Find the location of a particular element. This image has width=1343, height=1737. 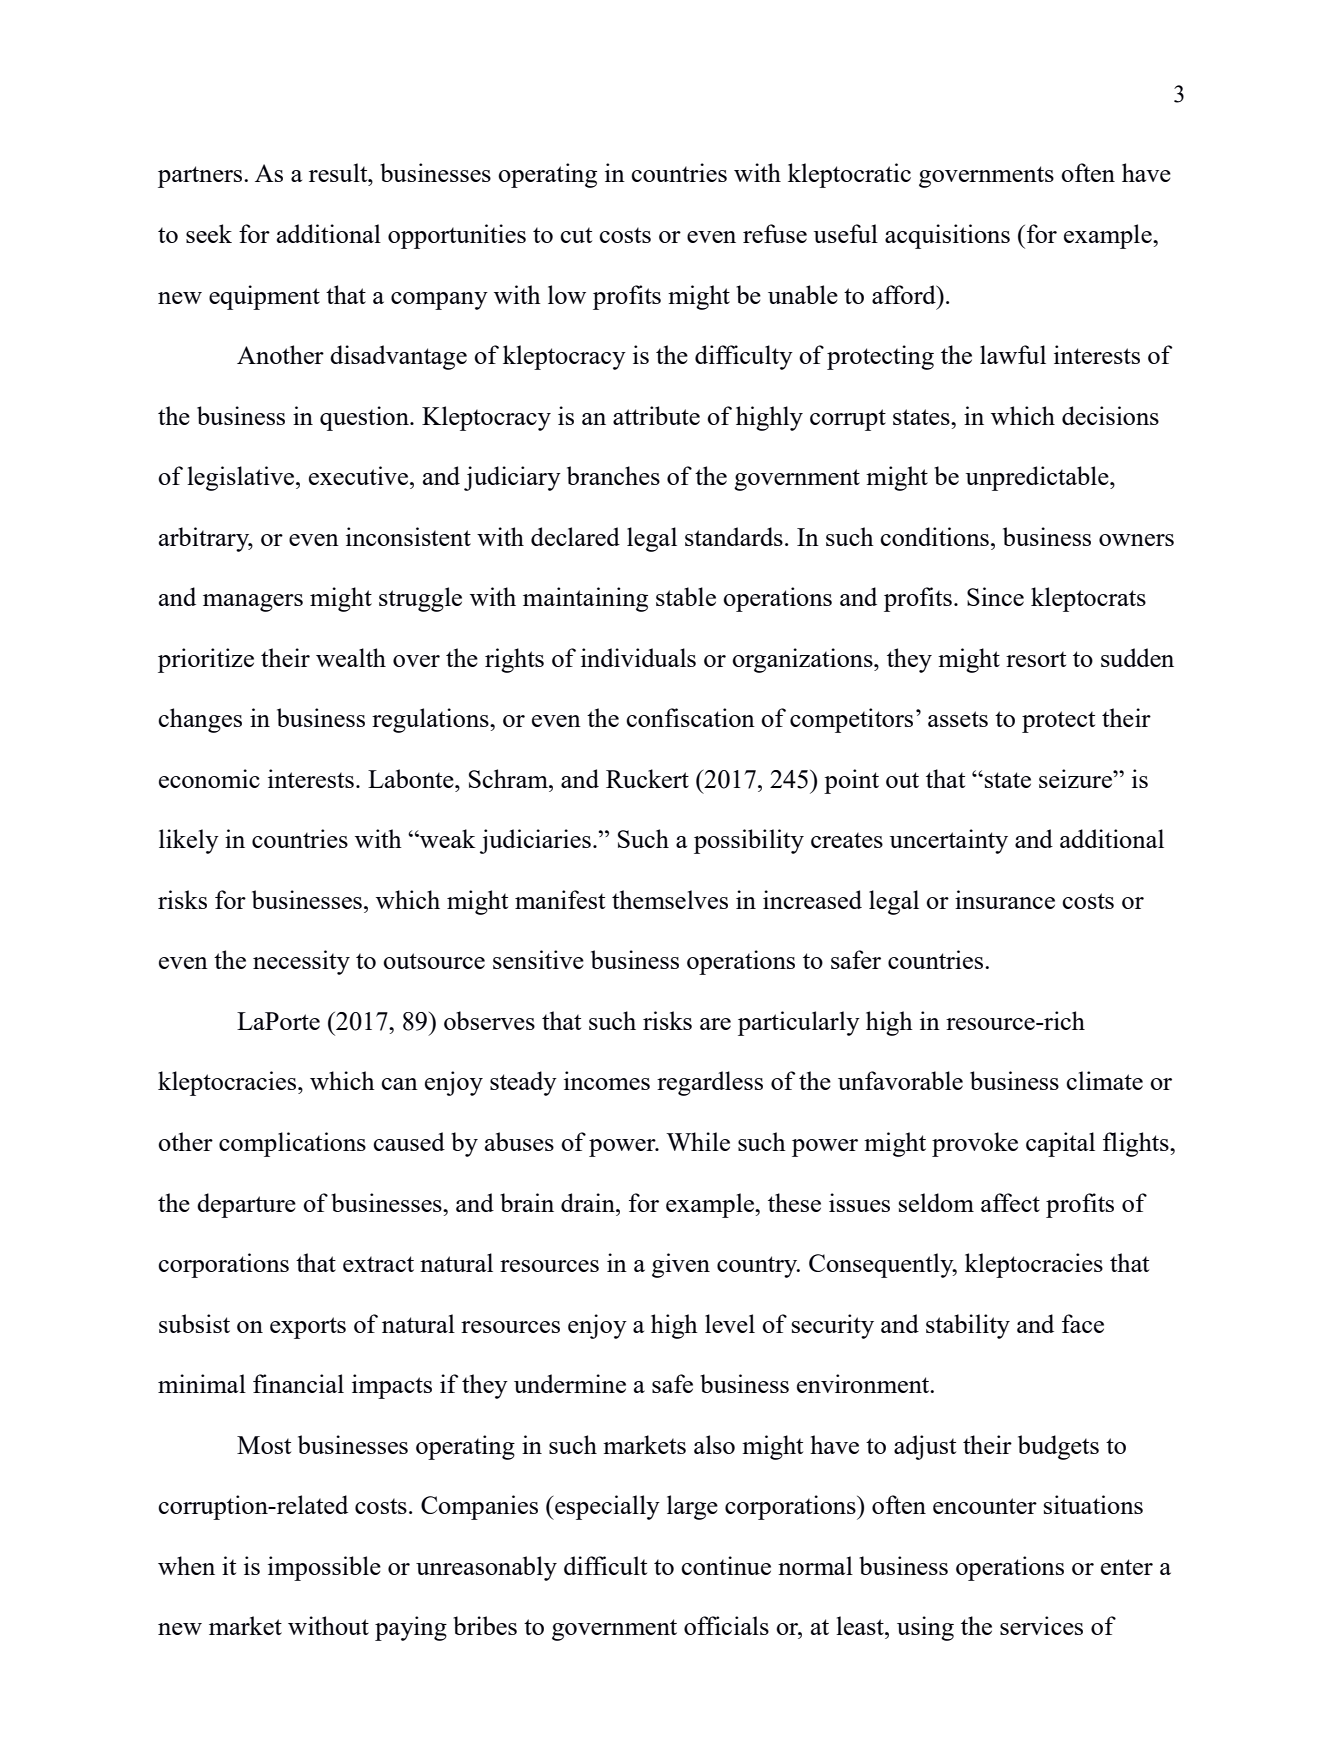

services is located at coordinates (1041, 1625).
